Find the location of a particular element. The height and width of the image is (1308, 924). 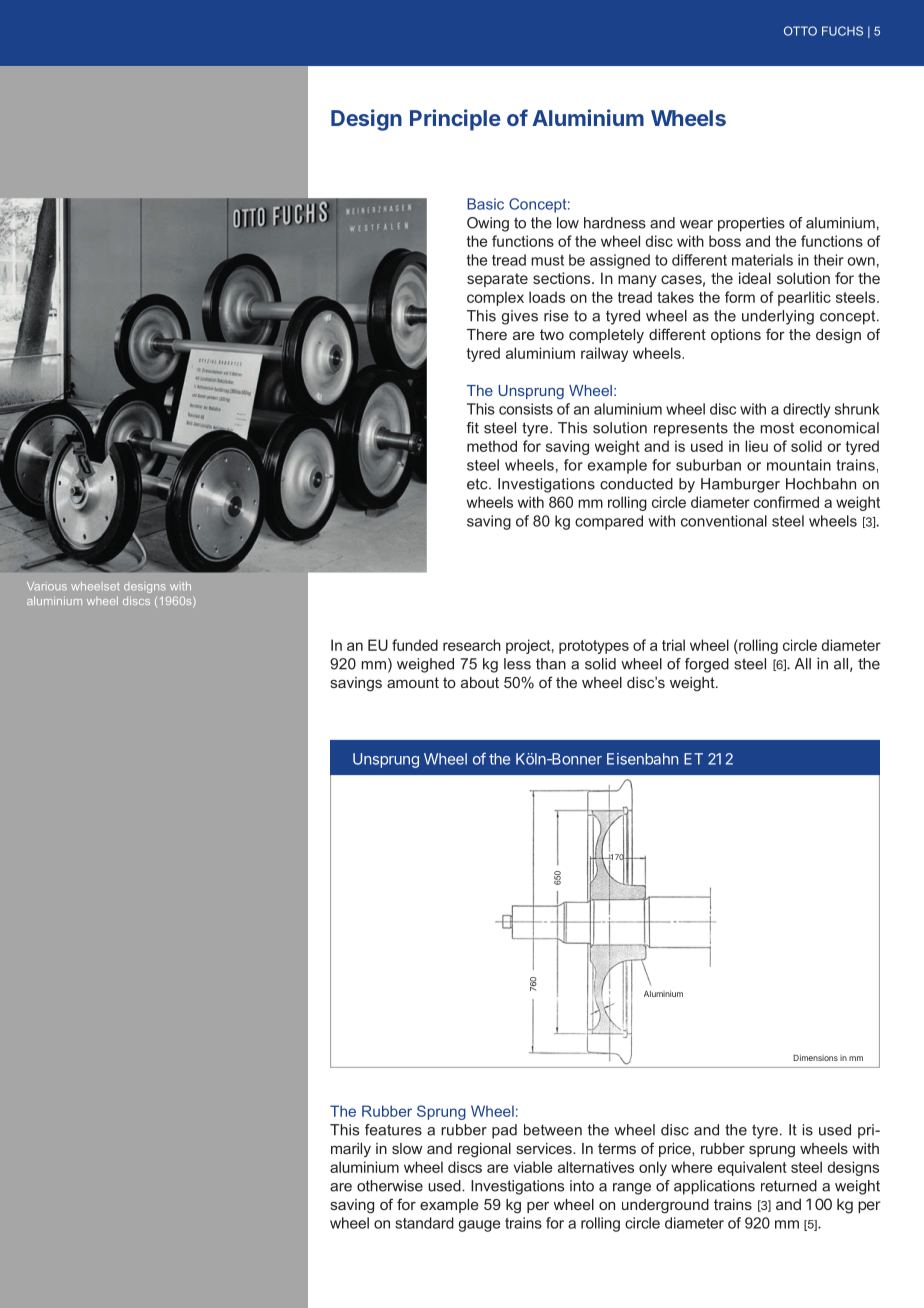

about is located at coordinates (480, 682).
